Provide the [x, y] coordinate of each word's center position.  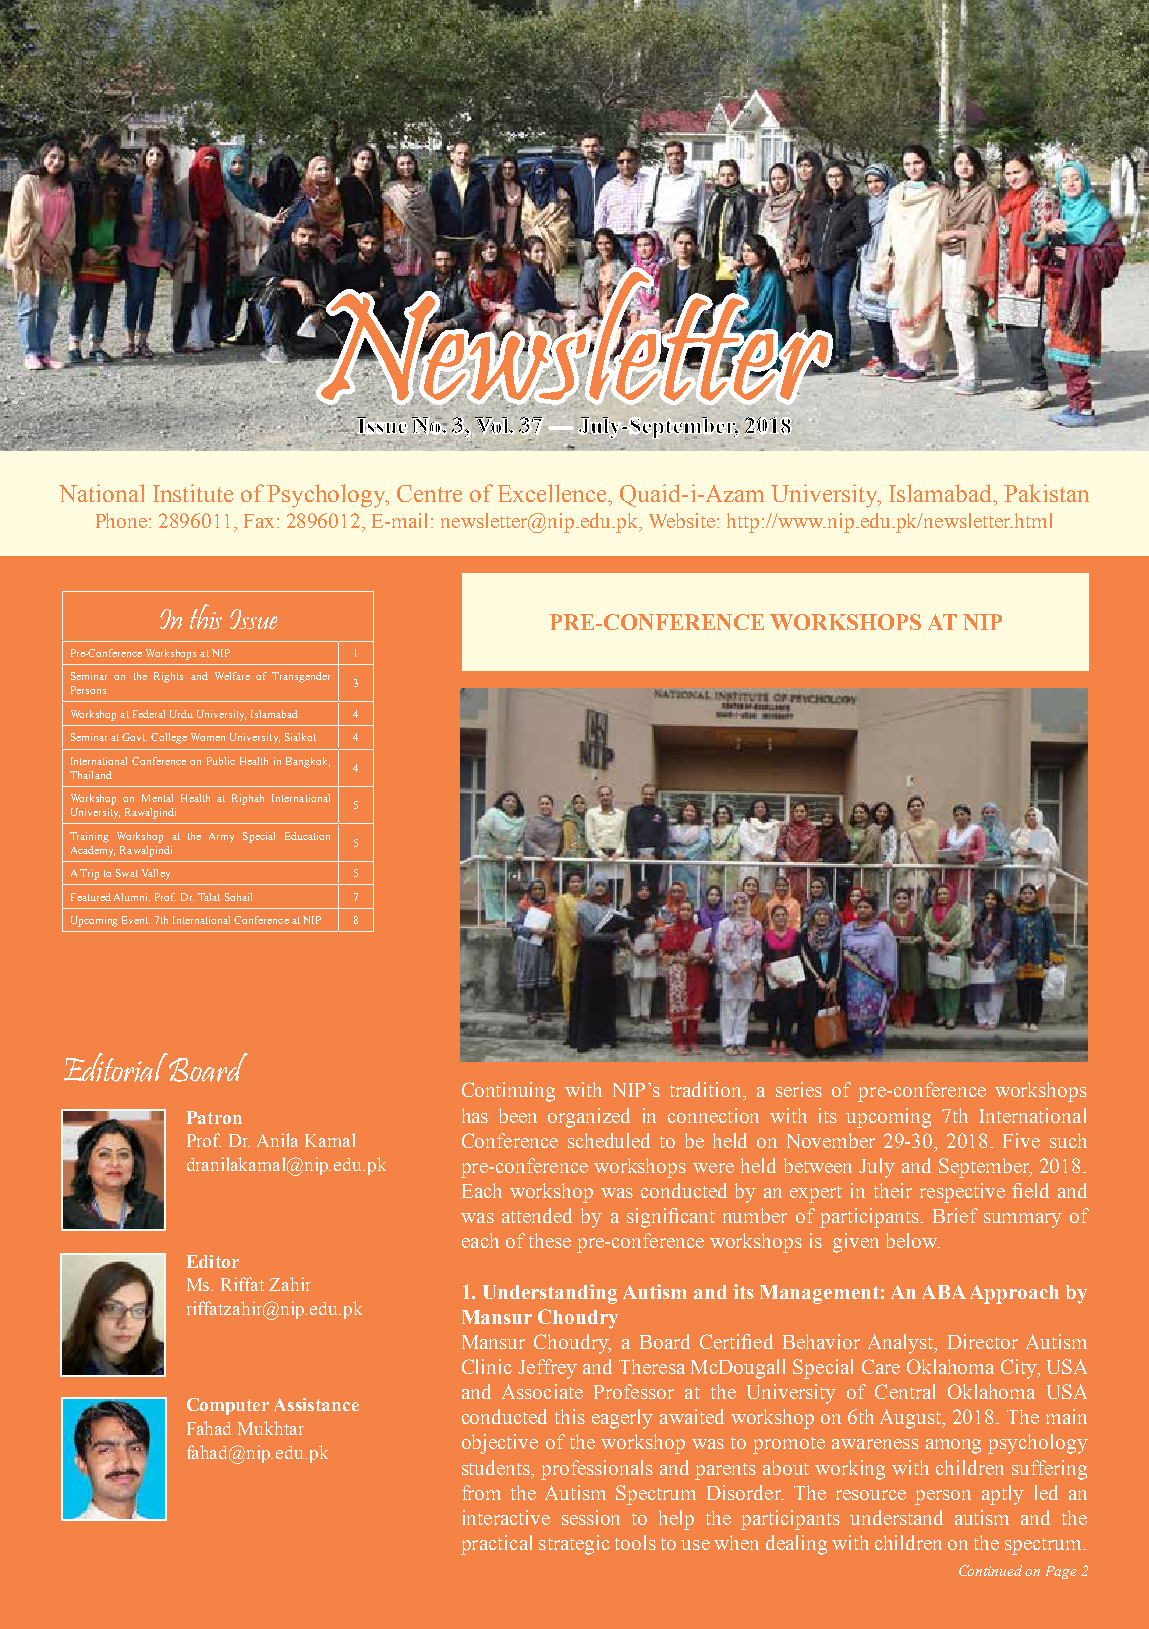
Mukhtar [271, 1428]
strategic [574, 1545]
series [799, 1089]
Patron [214, 1117]
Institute [193, 493]
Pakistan [1046, 493]
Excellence [553, 493]
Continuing [508, 1092]
